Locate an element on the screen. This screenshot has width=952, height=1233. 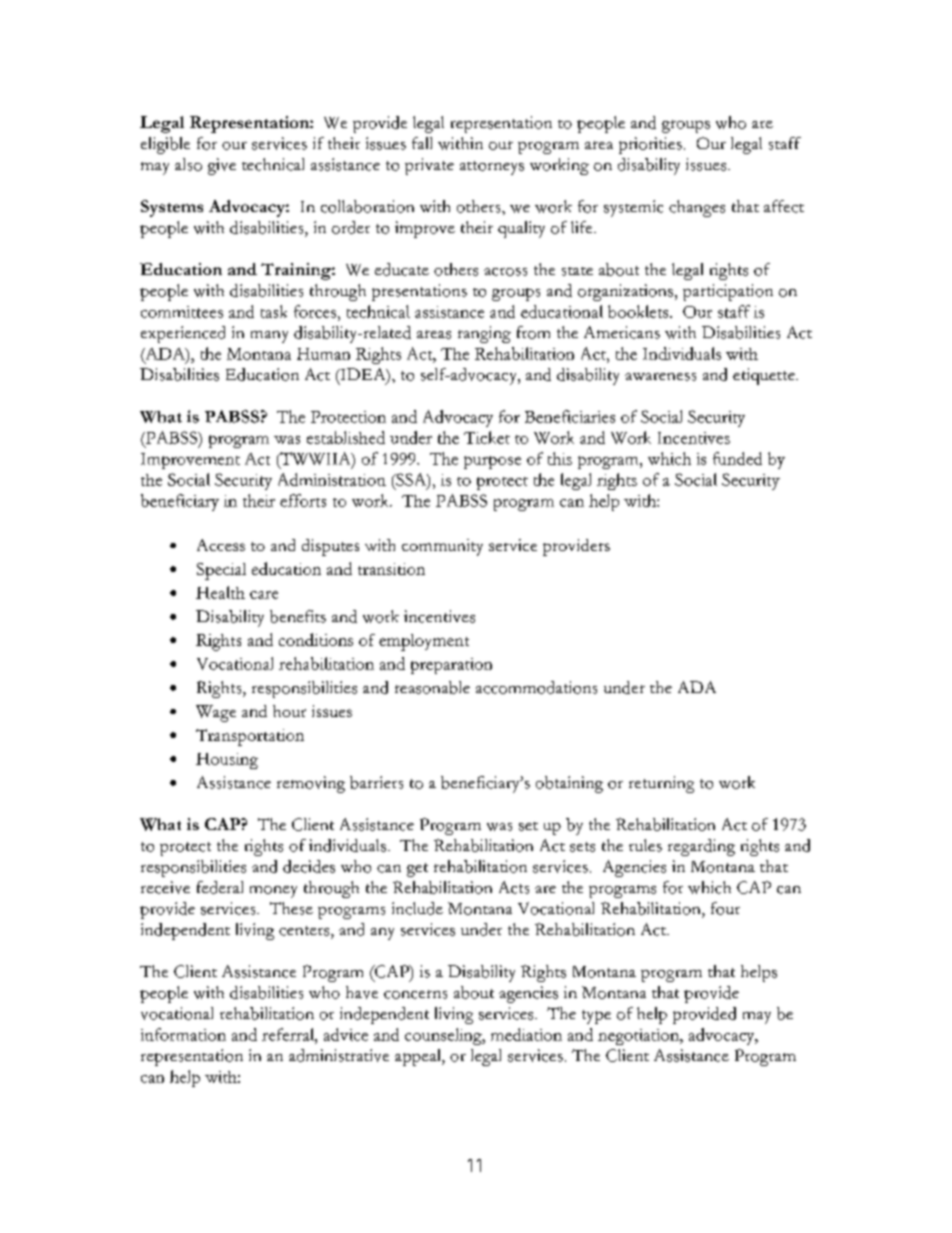
attorneys is located at coordinates (492, 168).
